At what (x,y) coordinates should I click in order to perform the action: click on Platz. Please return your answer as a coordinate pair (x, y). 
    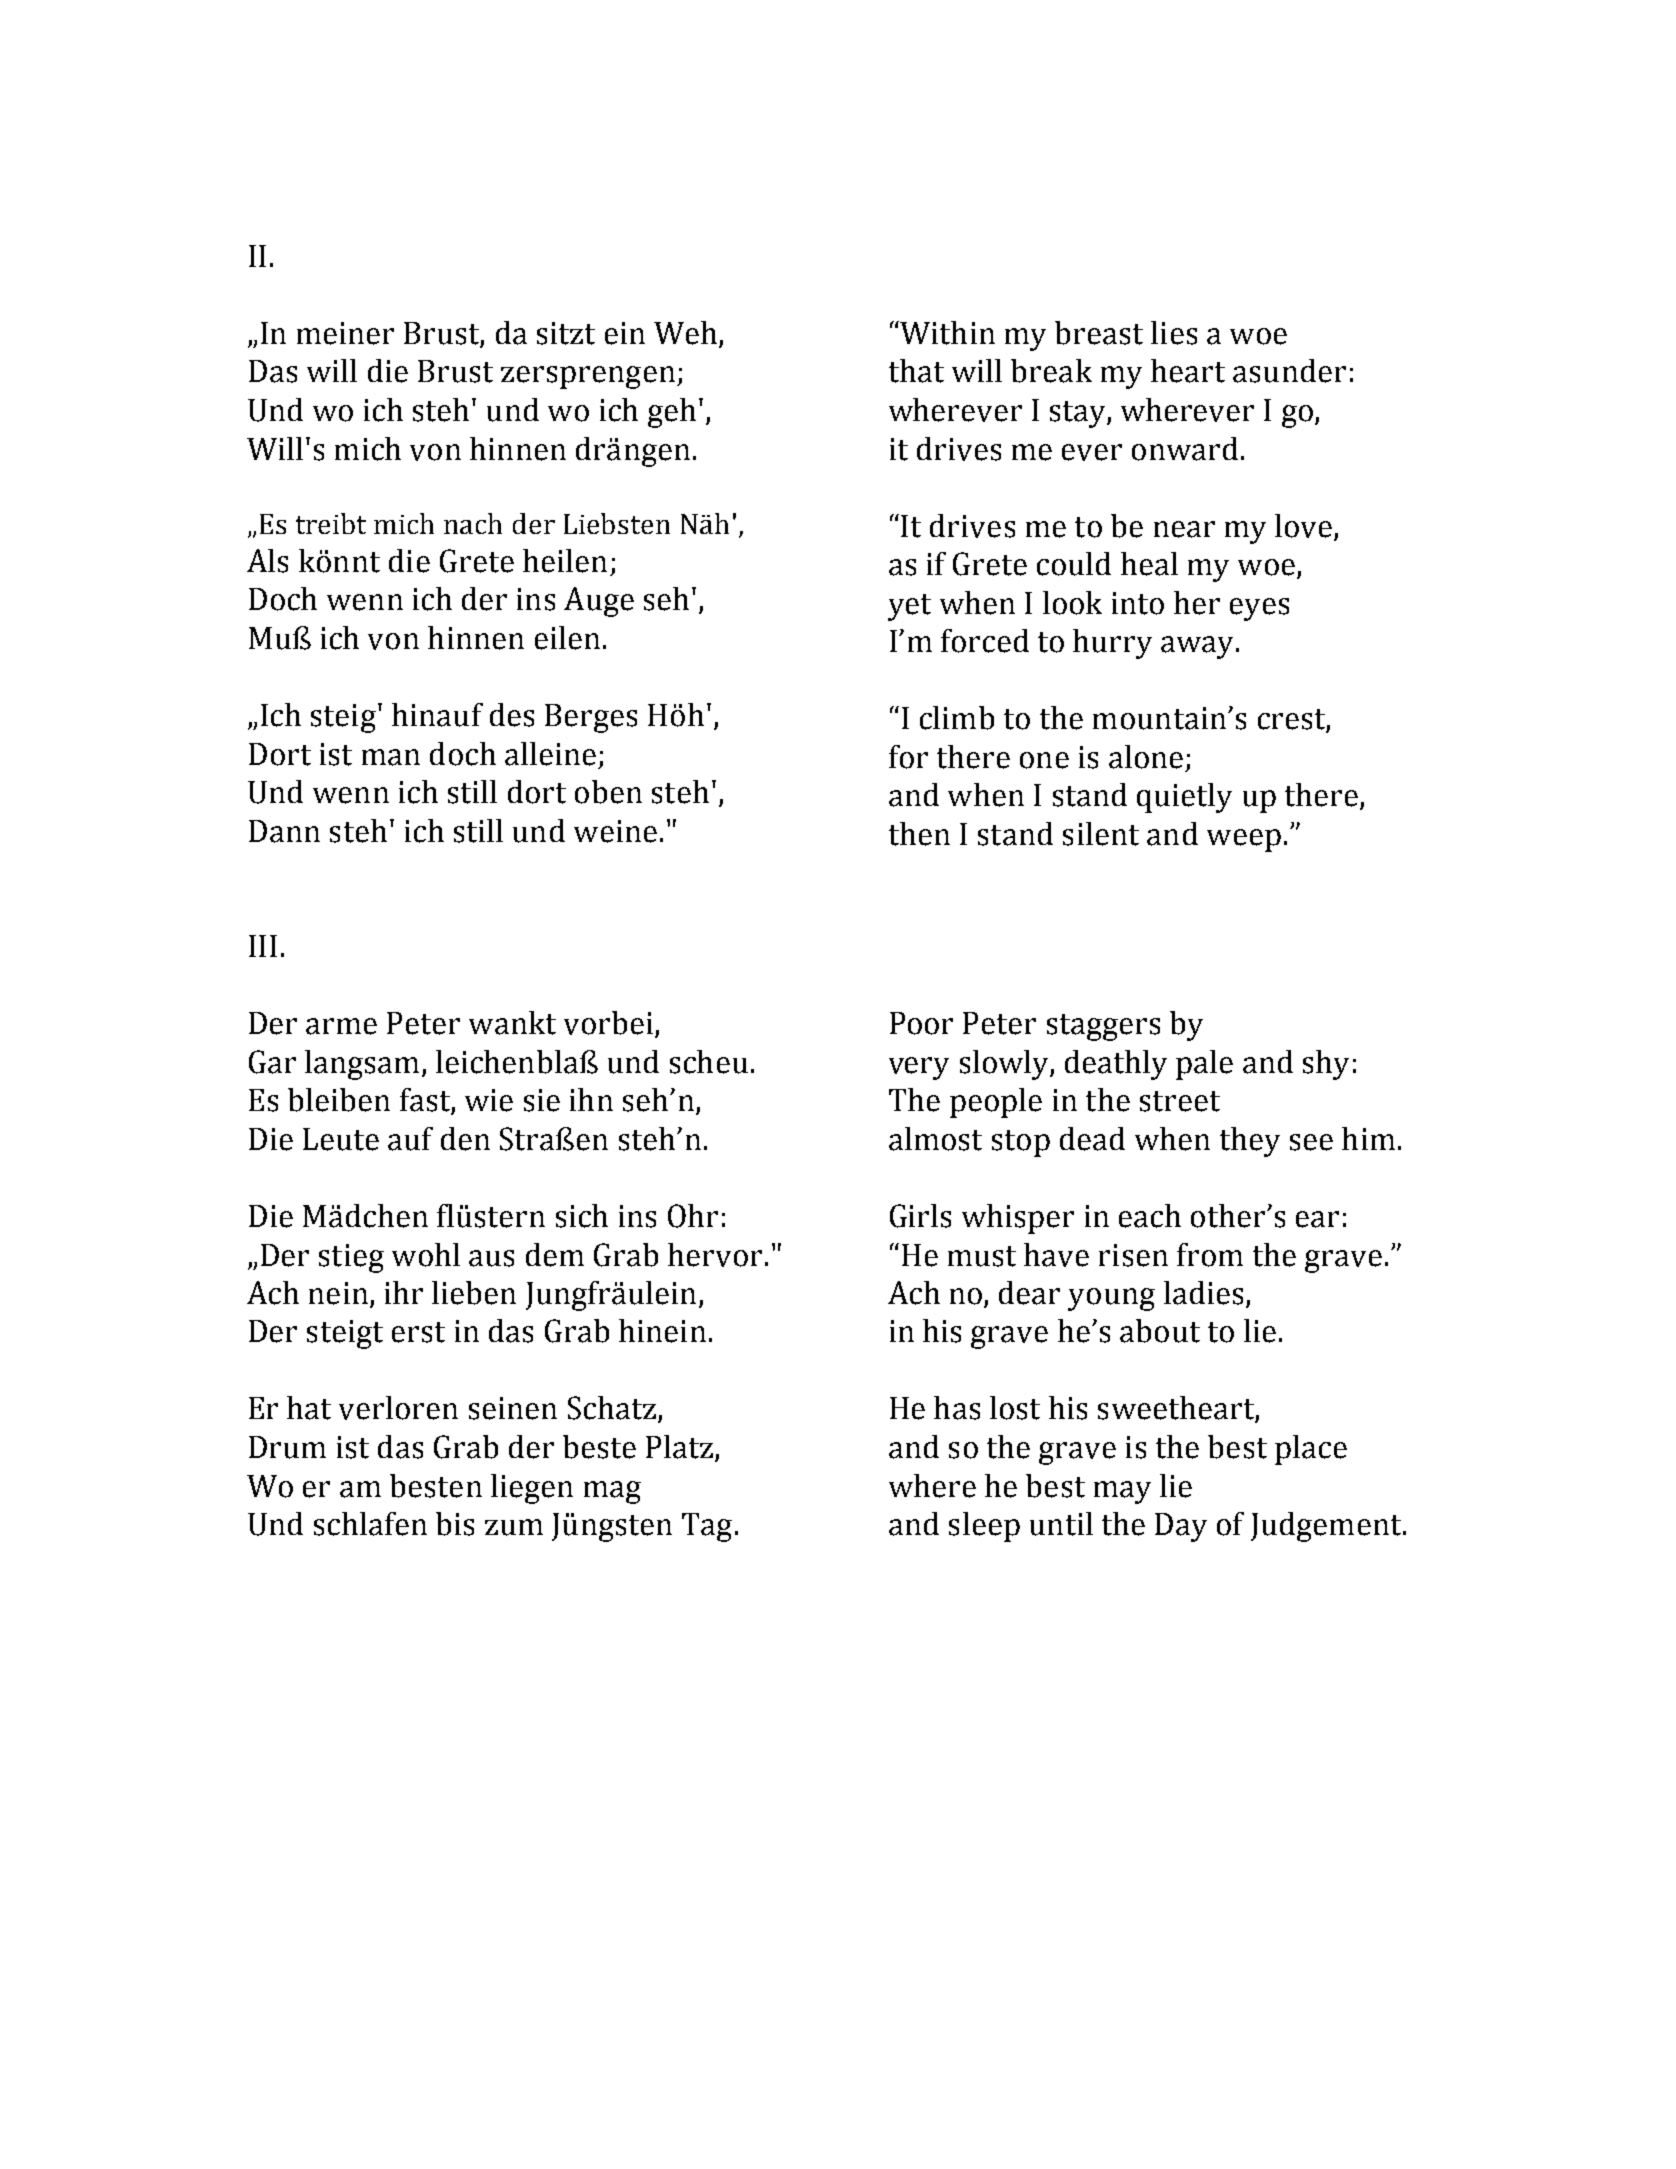
    Looking at the image, I should click on (681, 1448).
